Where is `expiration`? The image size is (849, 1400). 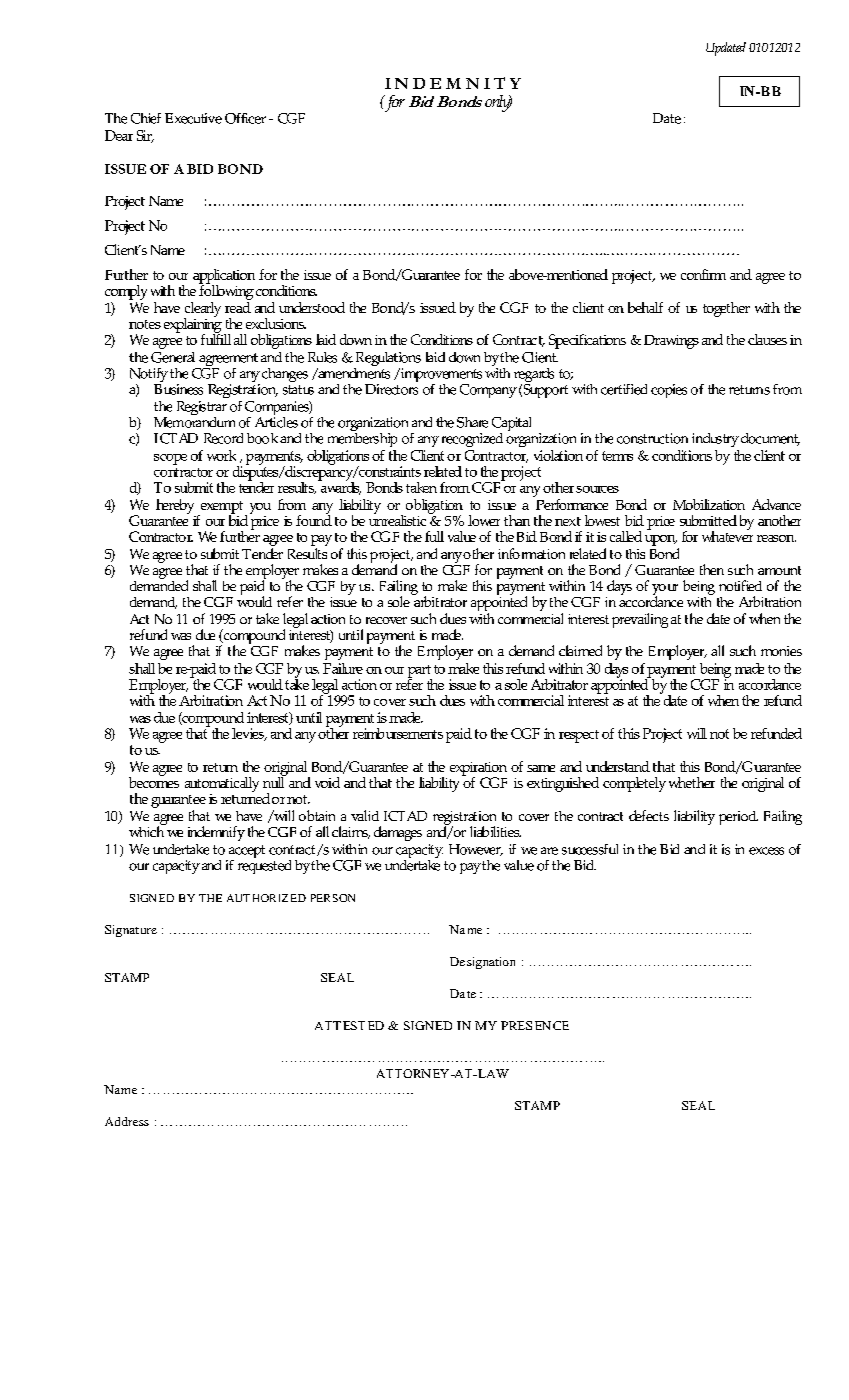 expiration is located at coordinates (478, 770).
